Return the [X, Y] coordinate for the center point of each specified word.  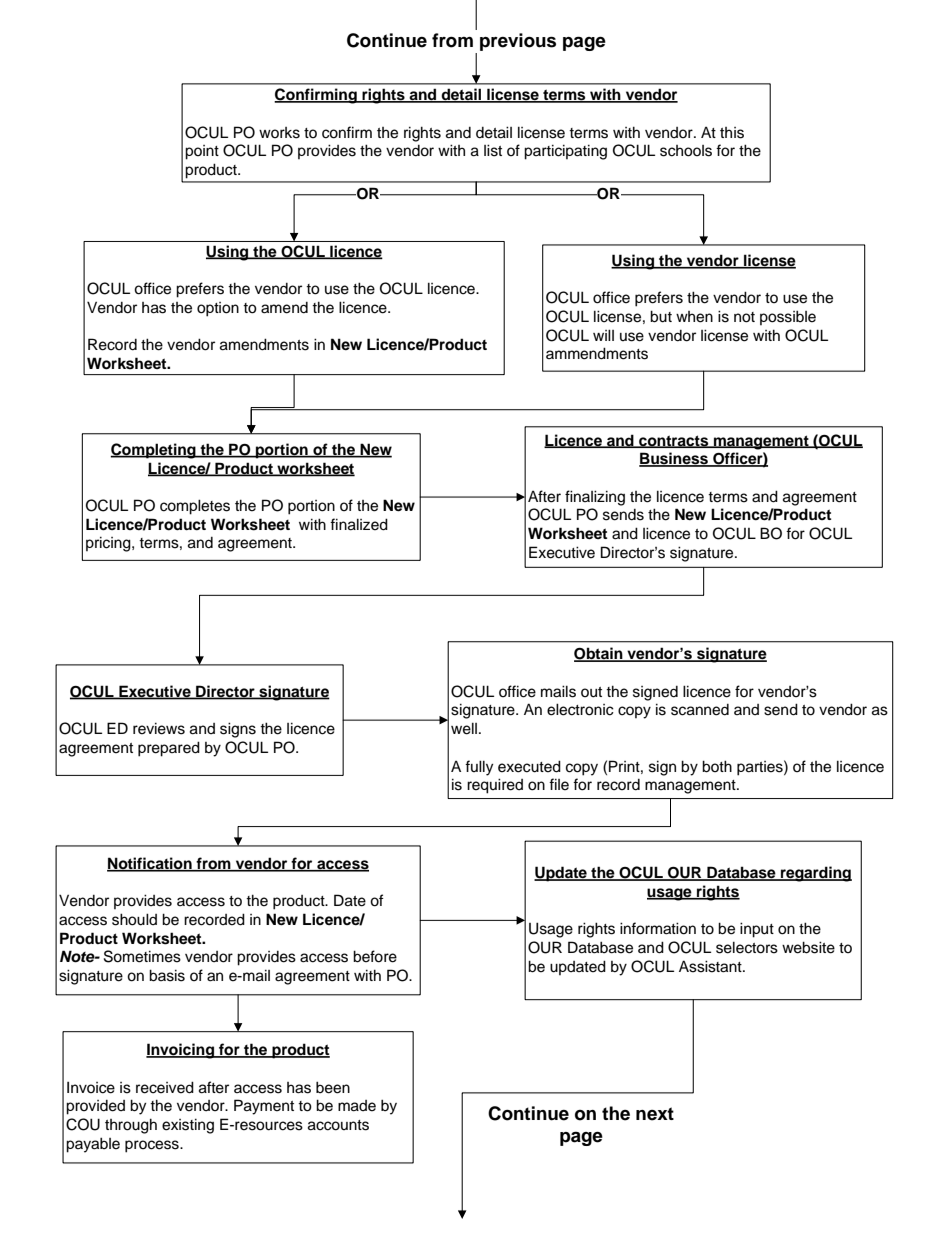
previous [518, 42]
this [732, 133]
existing [188, 1126]
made [357, 1106]
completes [195, 507]
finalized [359, 524]
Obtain [599, 654]
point [202, 152]
